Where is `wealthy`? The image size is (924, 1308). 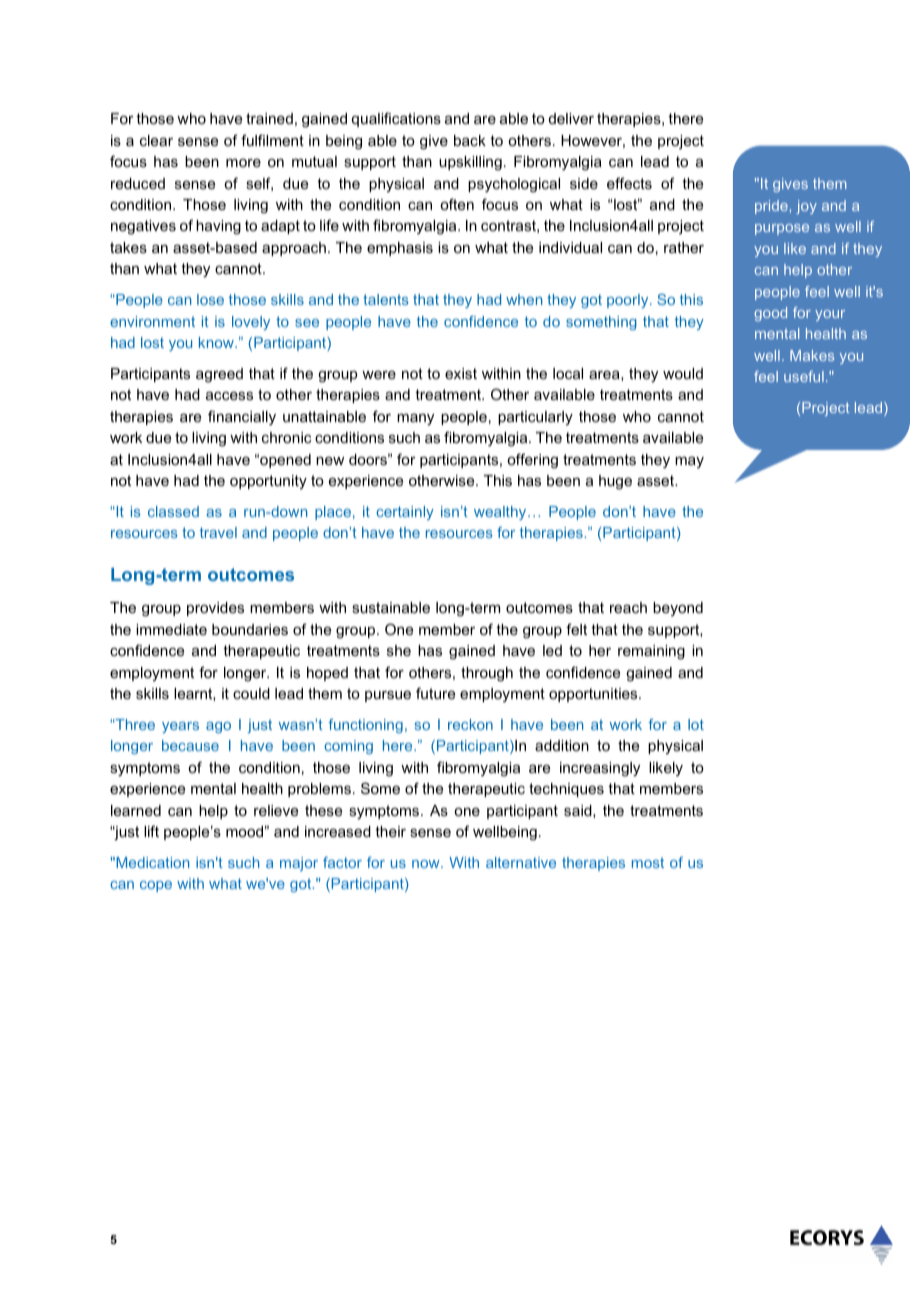 wealthy is located at coordinates (501, 513).
